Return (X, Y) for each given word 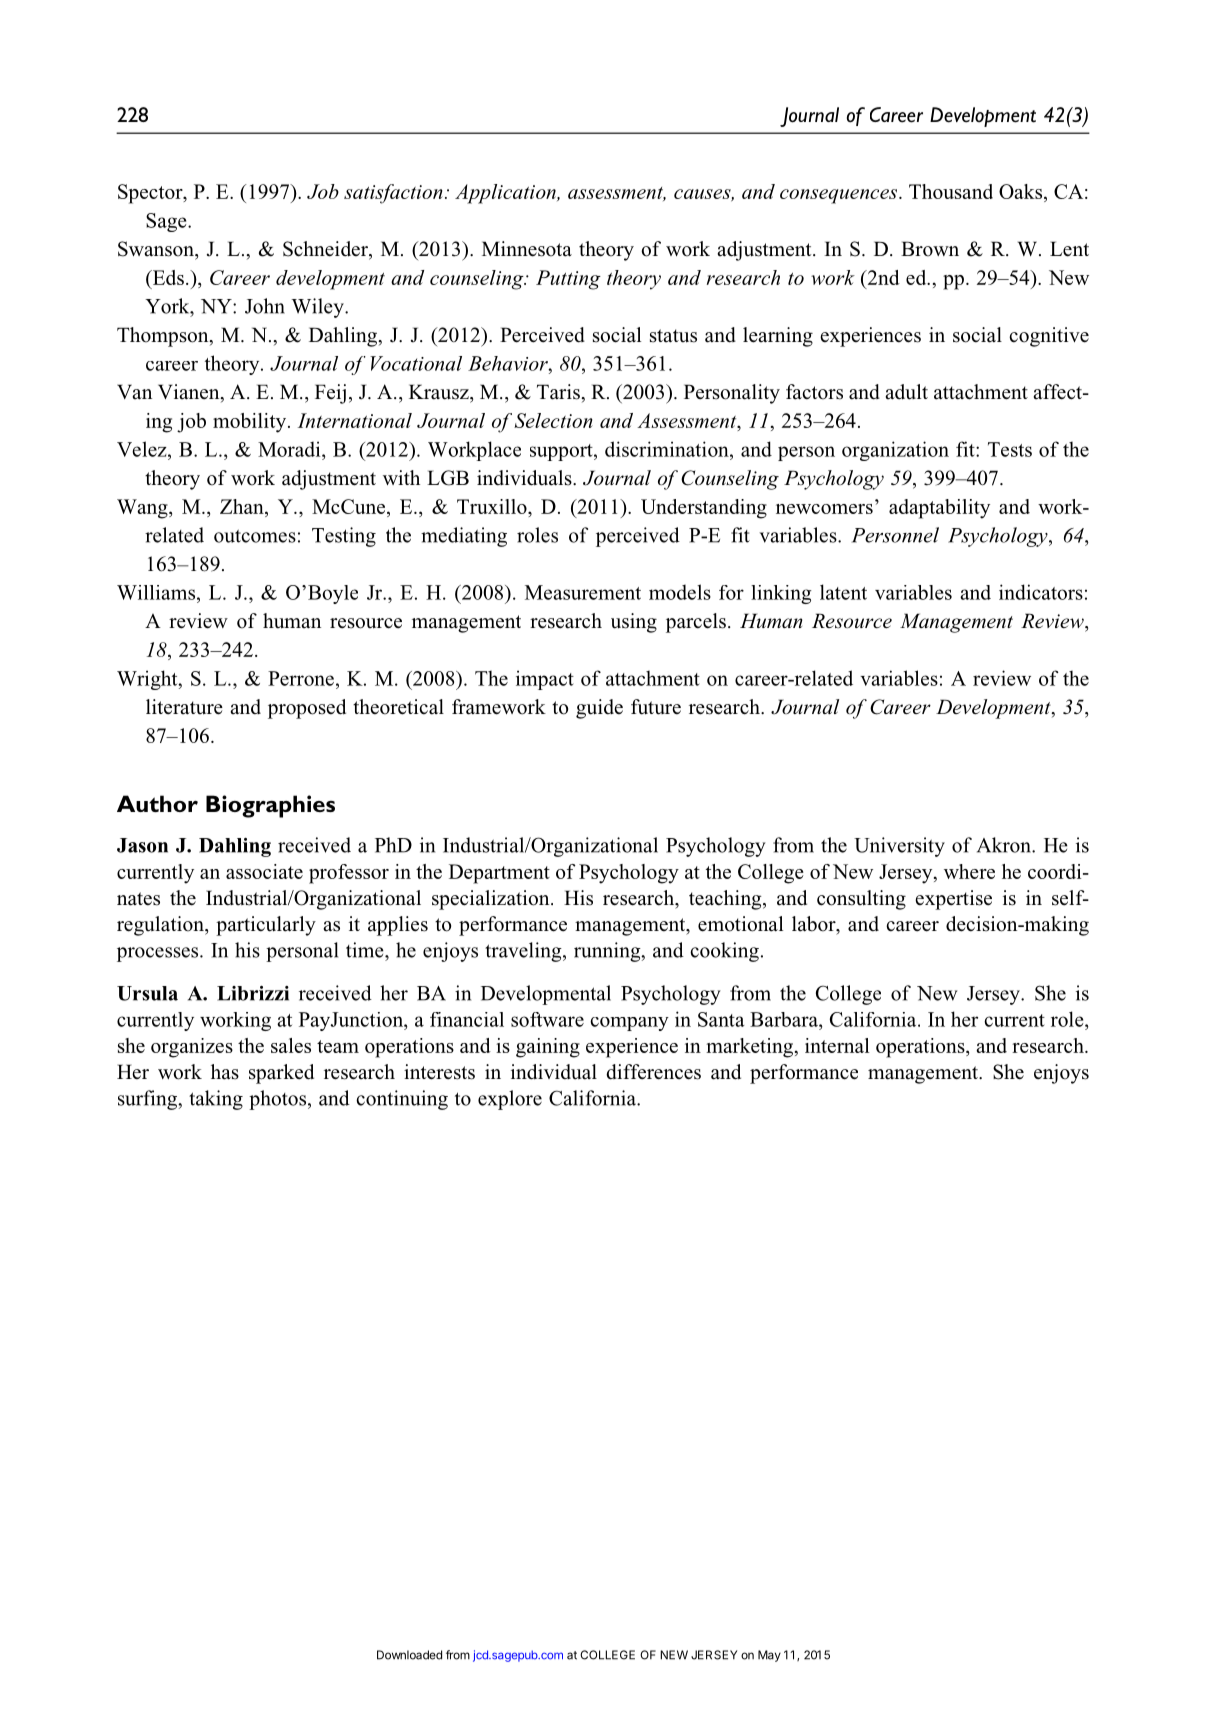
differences (653, 1072)
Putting (568, 280)
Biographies (270, 806)
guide (599, 709)
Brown (930, 249)
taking (216, 1100)
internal (837, 1045)
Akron (1005, 845)
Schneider (326, 250)
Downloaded (409, 1655)
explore (510, 1100)
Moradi (290, 449)
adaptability (939, 509)
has (225, 1072)
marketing (751, 1048)
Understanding (704, 509)
